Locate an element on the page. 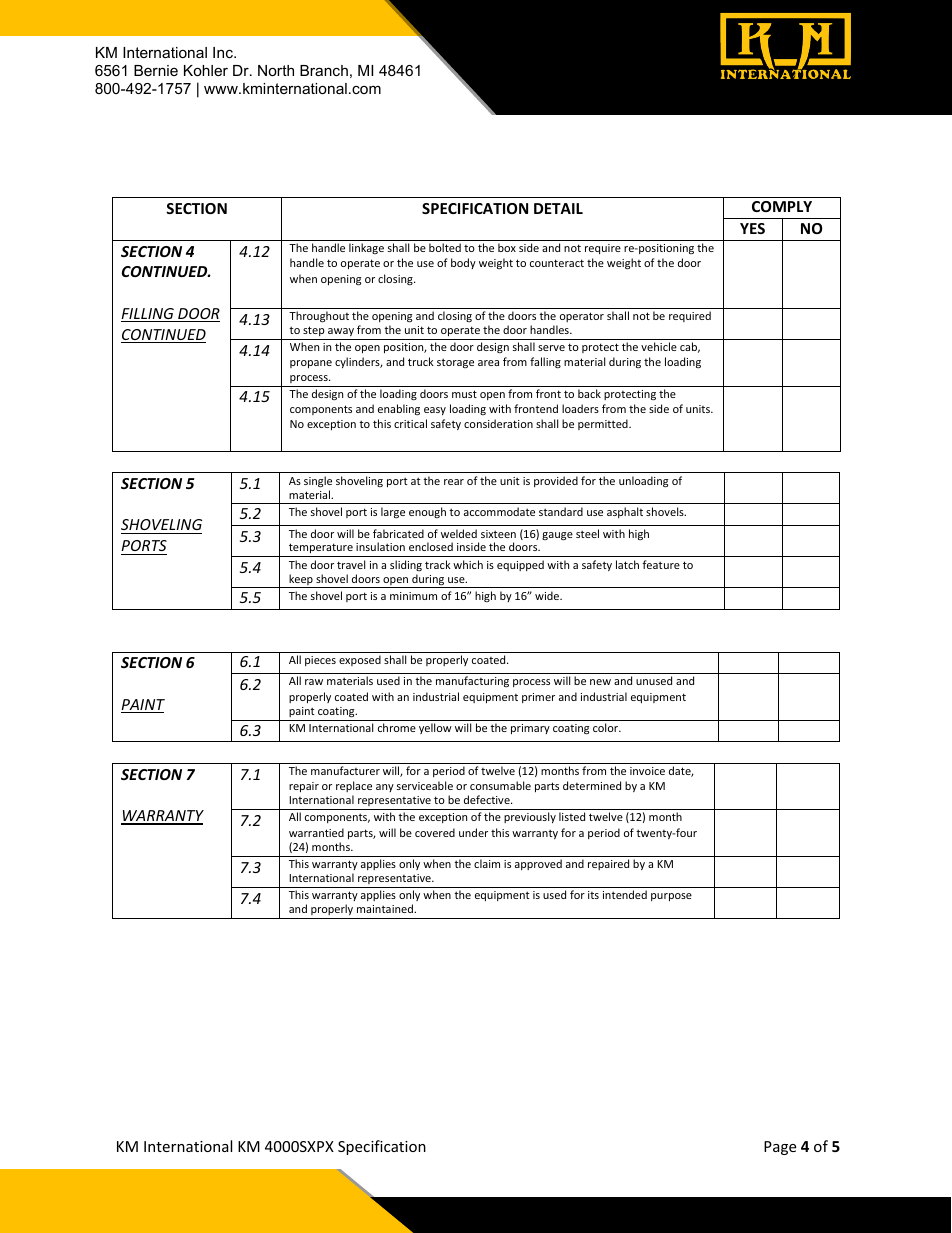 The image size is (952, 1233). storage is located at coordinates (455, 363).
